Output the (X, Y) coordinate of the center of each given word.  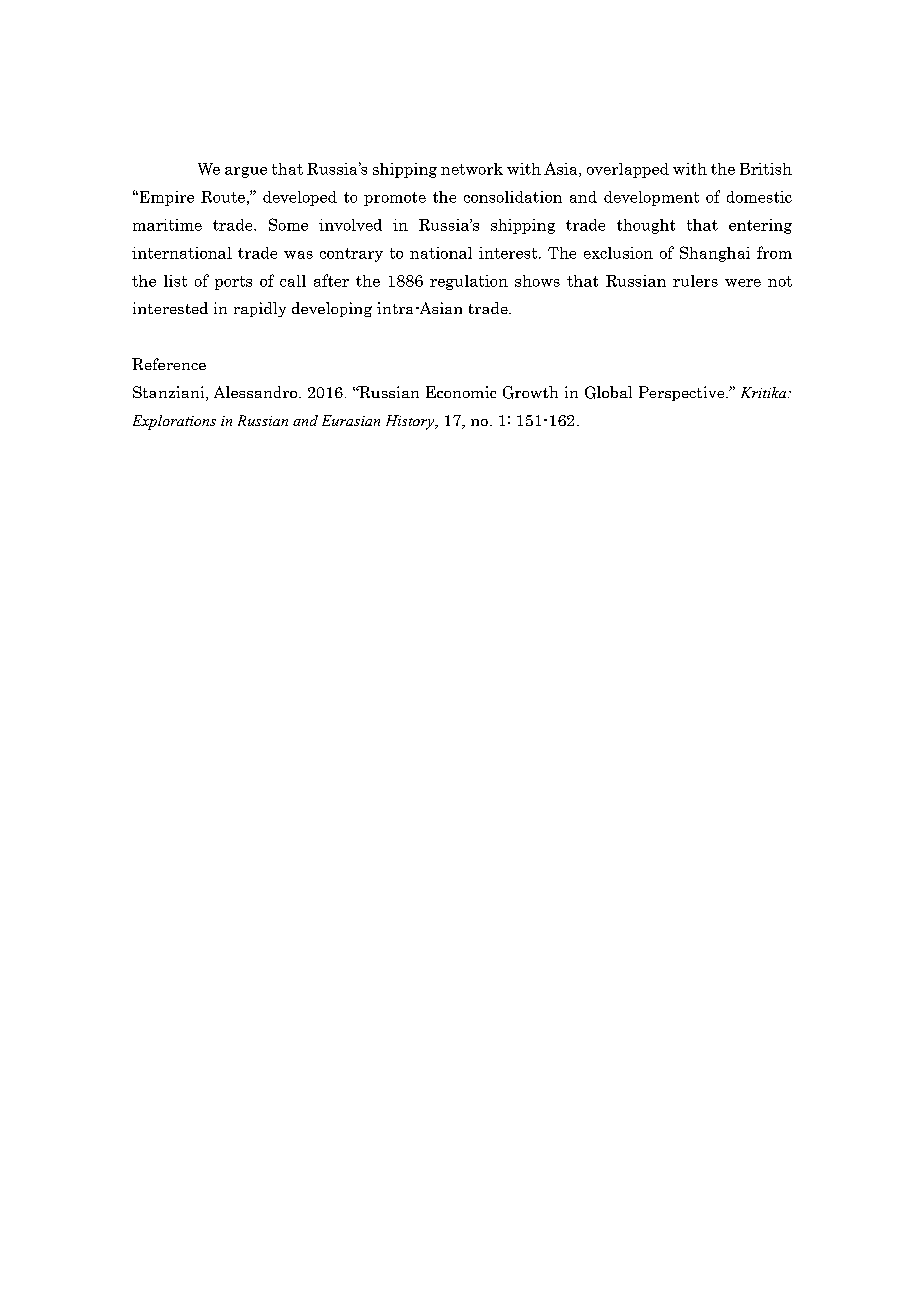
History (411, 422)
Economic (461, 392)
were (743, 283)
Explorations (174, 422)
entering (760, 226)
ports (233, 283)
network (472, 169)
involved (350, 225)
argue (246, 172)
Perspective (683, 393)
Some (288, 224)
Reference (169, 364)
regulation (469, 282)
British (766, 169)
